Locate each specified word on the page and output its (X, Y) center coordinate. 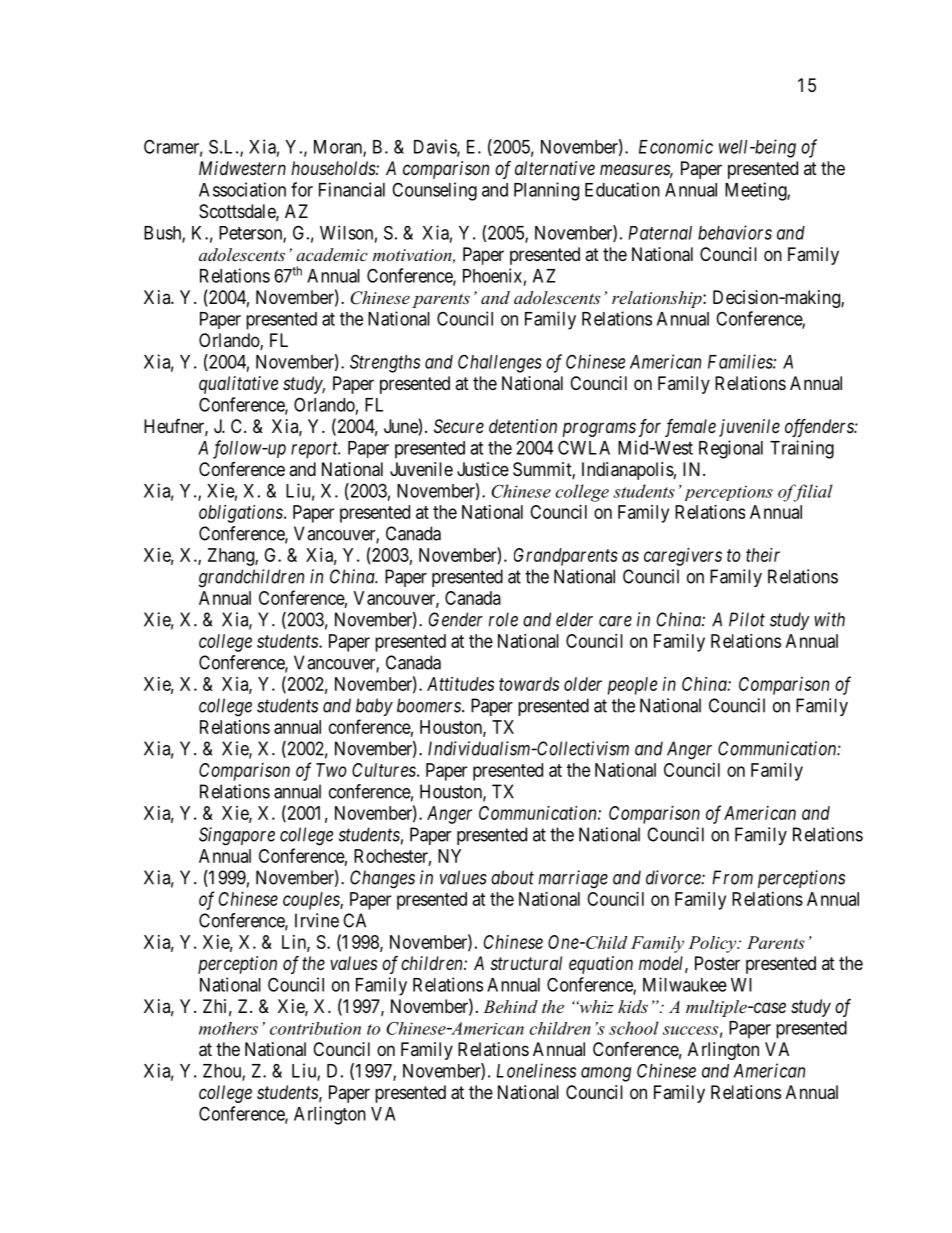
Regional (731, 449)
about (512, 877)
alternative (555, 168)
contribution (315, 1028)
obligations (242, 514)
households (334, 168)
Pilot (747, 619)
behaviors (735, 232)
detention (523, 426)
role (503, 619)
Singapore (237, 836)
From (732, 877)
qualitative (238, 385)
